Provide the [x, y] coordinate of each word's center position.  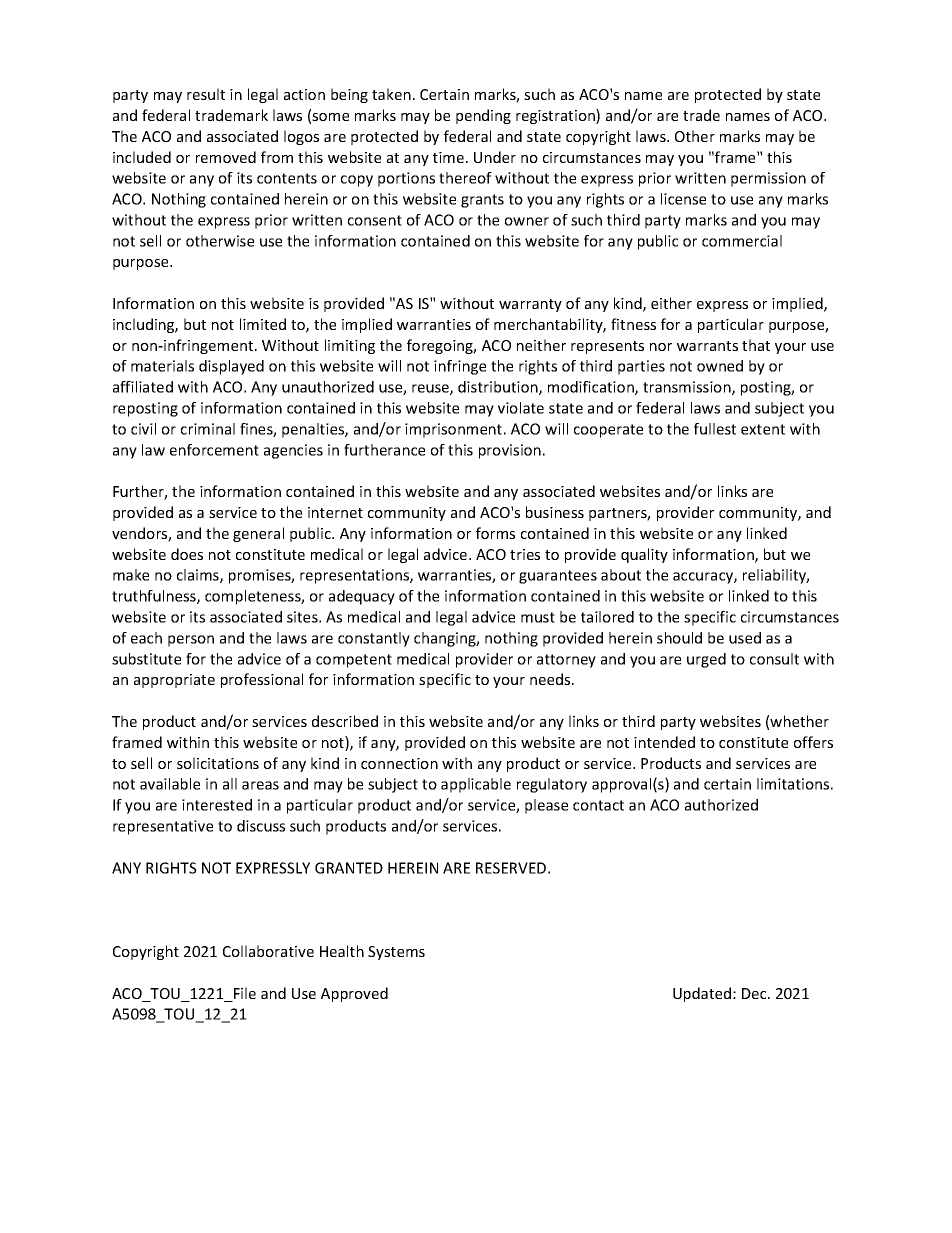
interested [217, 805]
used [745, 638]
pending [483, 116]
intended [664, 742]
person [191, 641]
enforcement [214, 450]
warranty [530, 305]
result [206, 94]
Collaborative [268, 951]
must [538, 617]
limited [263, 324]
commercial [742, 241]
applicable [476, 785]
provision [510, 451]
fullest [715, 429]
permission [768, 179]
